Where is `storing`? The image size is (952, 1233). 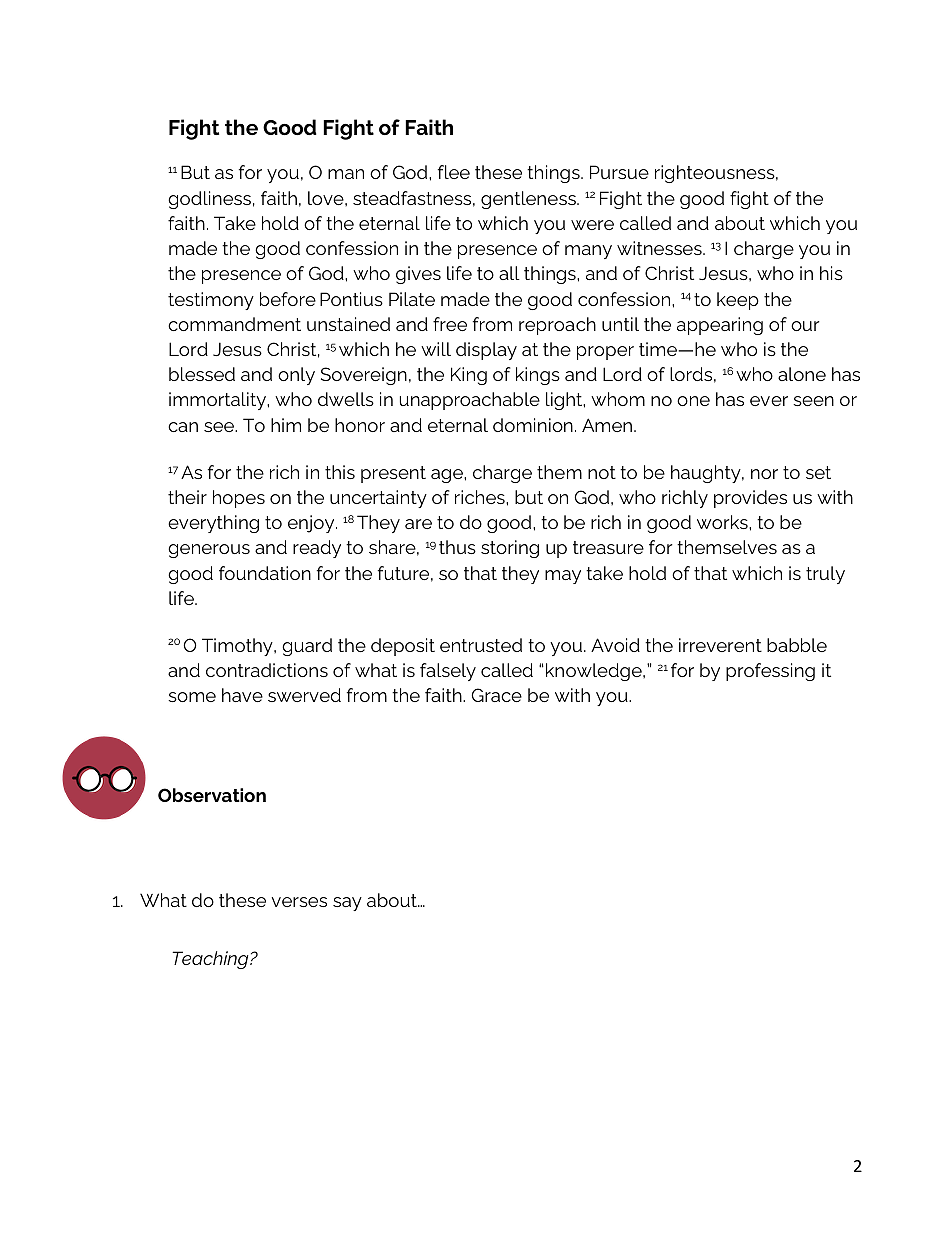
storing is located at coordinates (510, 549).
